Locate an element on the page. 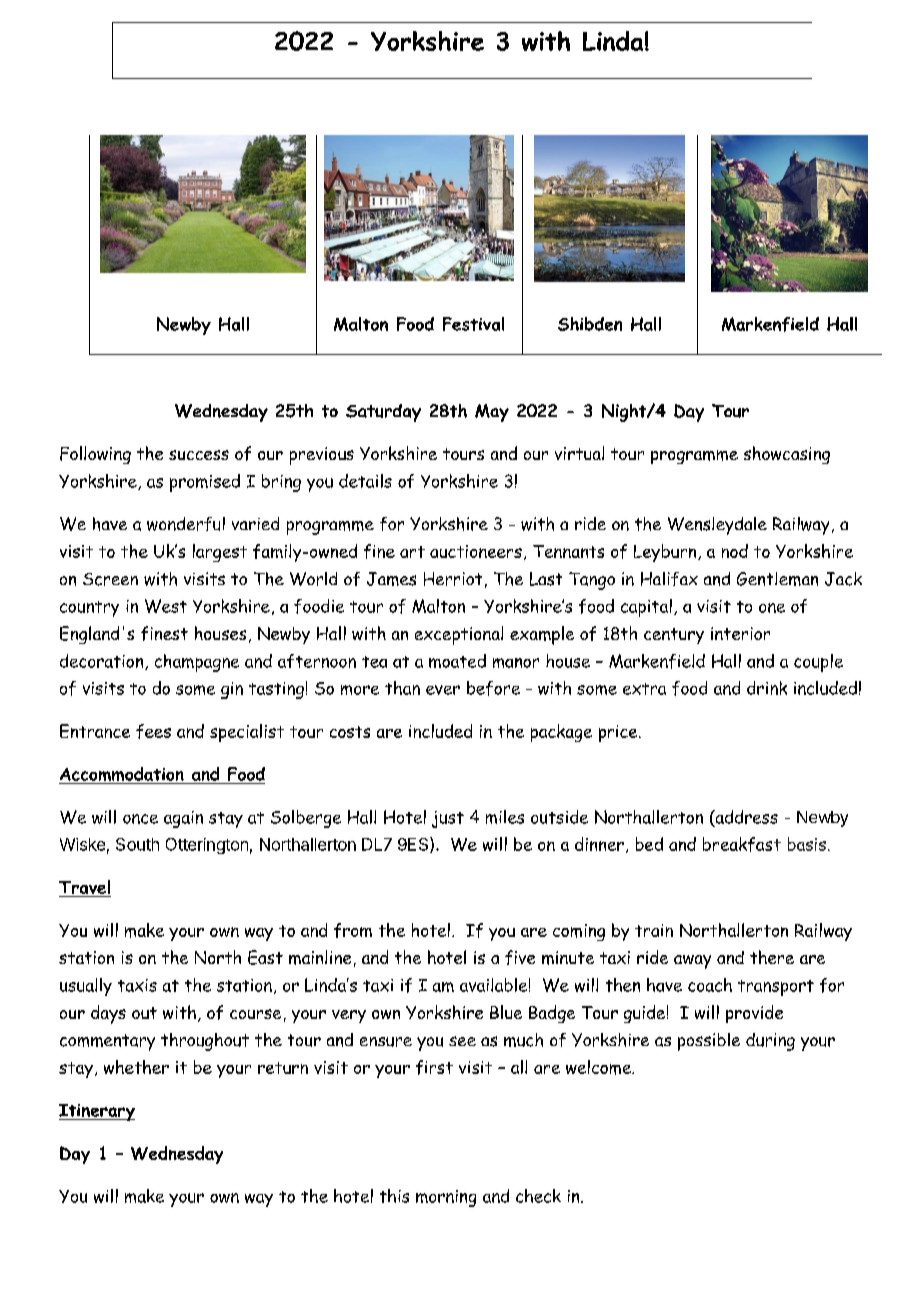  Itinerary is located at coordinates (97, 1112).
